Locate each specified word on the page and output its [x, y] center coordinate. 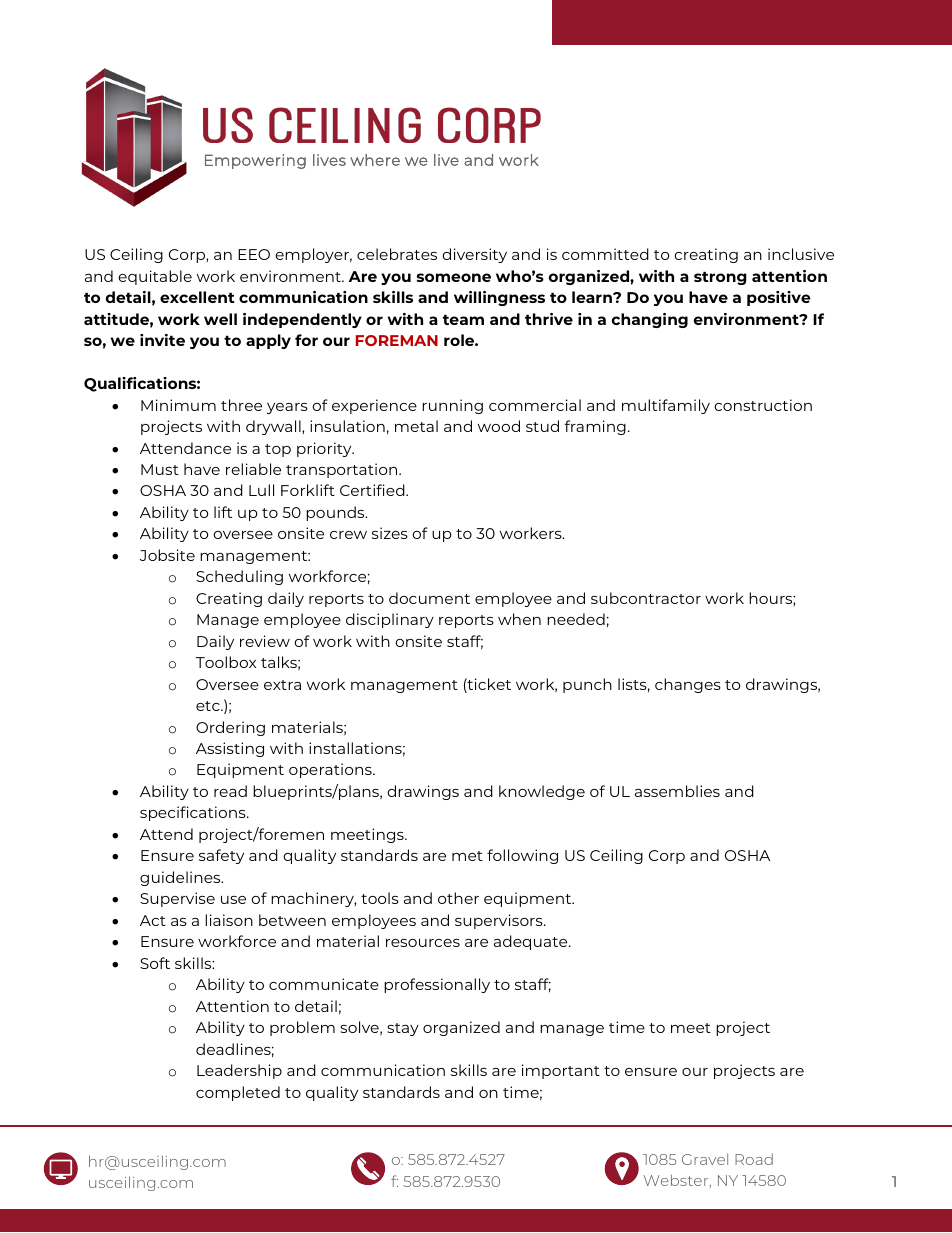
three [241, 405]
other [458, 898]
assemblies [677, 791]
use [233, 900]
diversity [474, 255]
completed [238, 1093]
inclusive [801, 254]
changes [688, 685]
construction [763, 405]
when [519, 619]
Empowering [255, 161]
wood [499, 426]
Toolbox [226, 662]
